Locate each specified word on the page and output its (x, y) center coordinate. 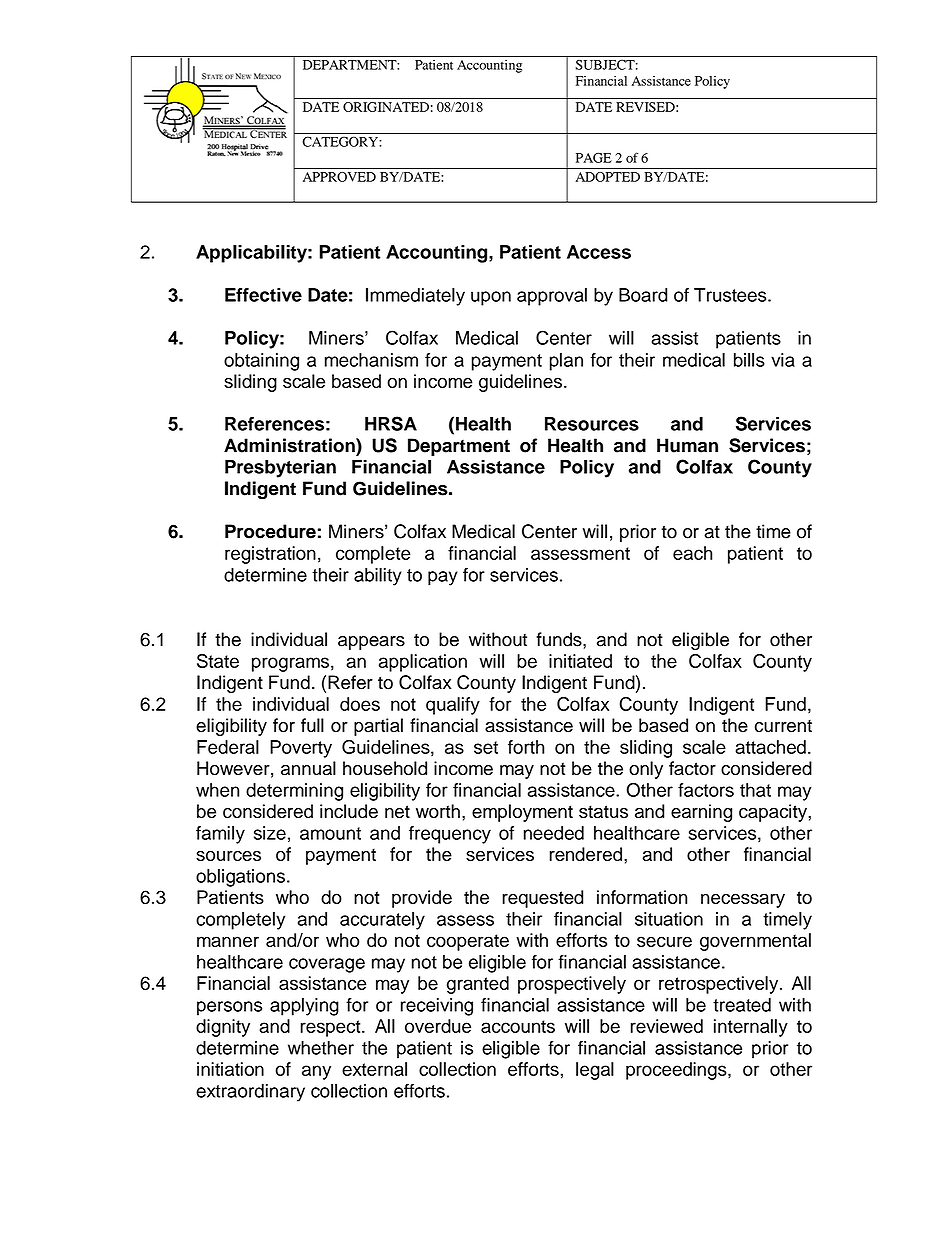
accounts (518, 1026)
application (423, 663)
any (316, 1072)
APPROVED (339, 177)
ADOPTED (608, 177)
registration (270, 555)
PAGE (594, 158)
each (692, 553)
